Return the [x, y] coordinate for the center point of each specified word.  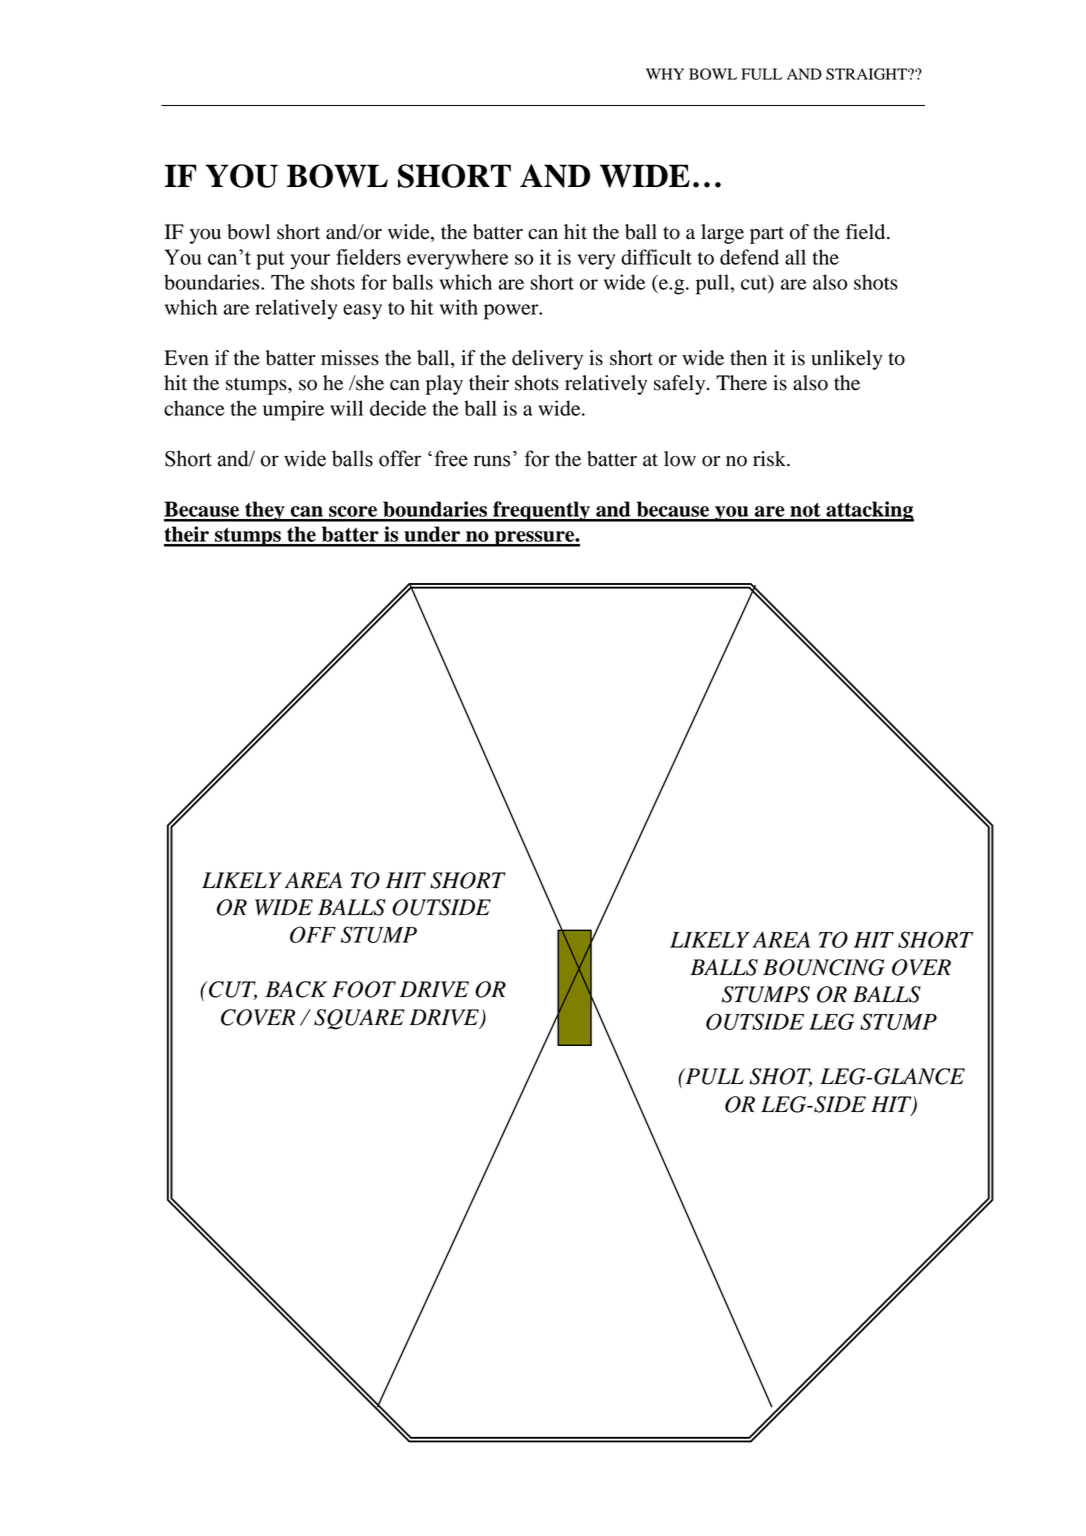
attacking [869, 511]
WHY [665, 74]
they [265, 511]
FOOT [364, 989]
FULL [761, 74]
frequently [541, 511]
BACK [296, 989]
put [270, 260]
